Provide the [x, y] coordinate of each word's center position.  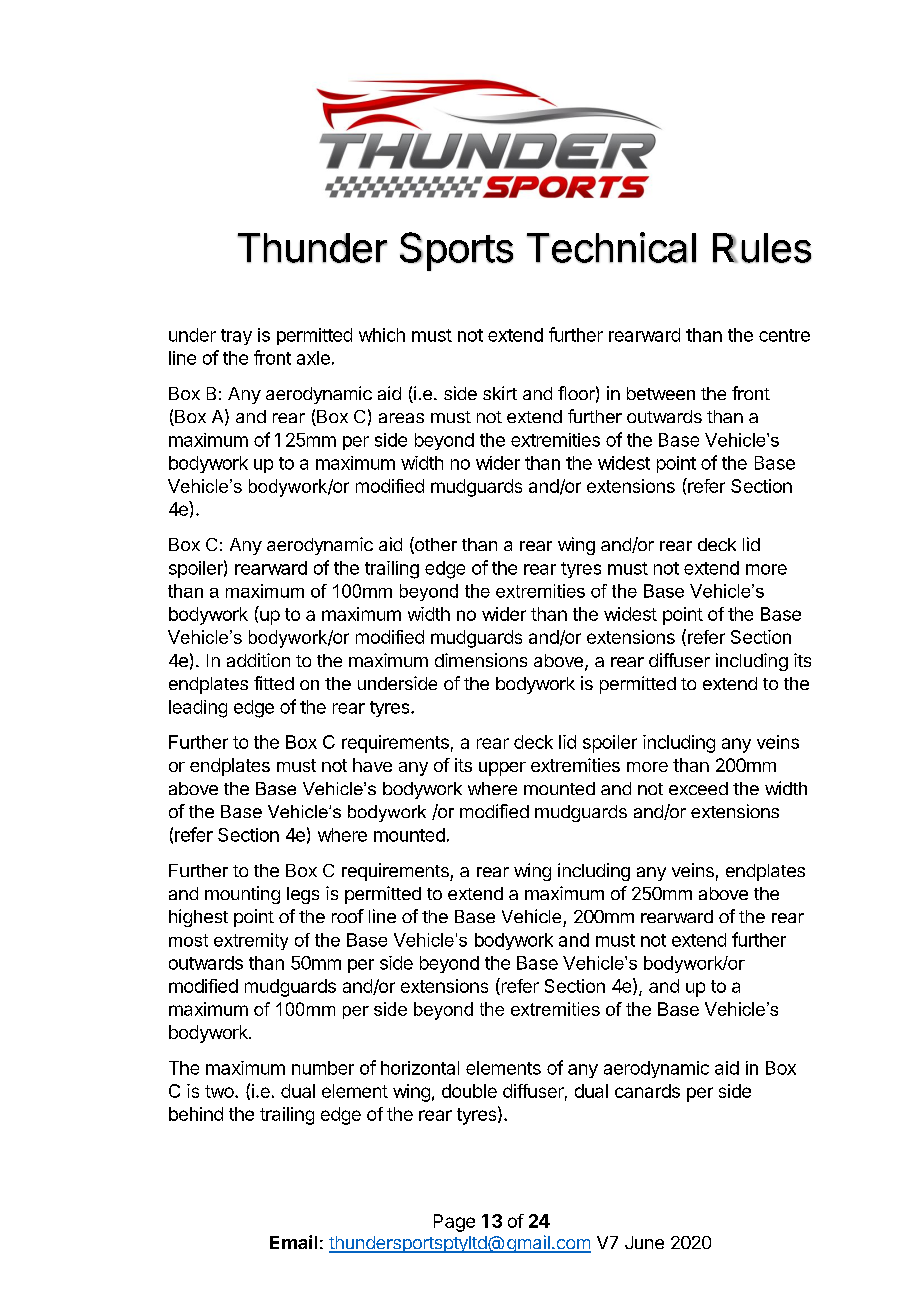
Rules [762, 248]
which [382, 335]
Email [293, 1242]
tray [236, 337]
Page [454, 1223]
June [644, 1242]
